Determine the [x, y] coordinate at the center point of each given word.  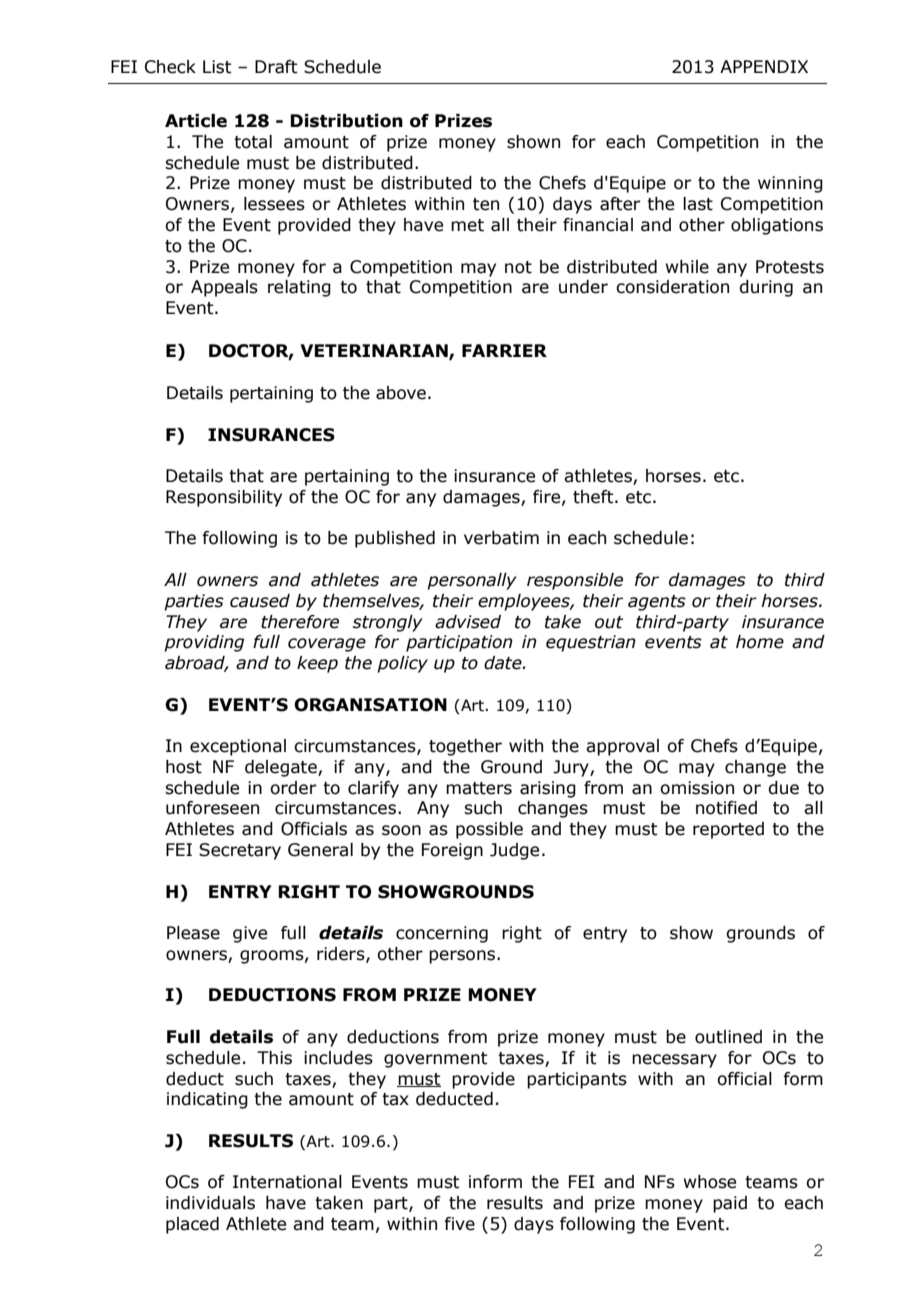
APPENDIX [764, 66]
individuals [210, 1203]
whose [710, 1182]
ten [486, 204]
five [459, 1224]
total [253, 142]
